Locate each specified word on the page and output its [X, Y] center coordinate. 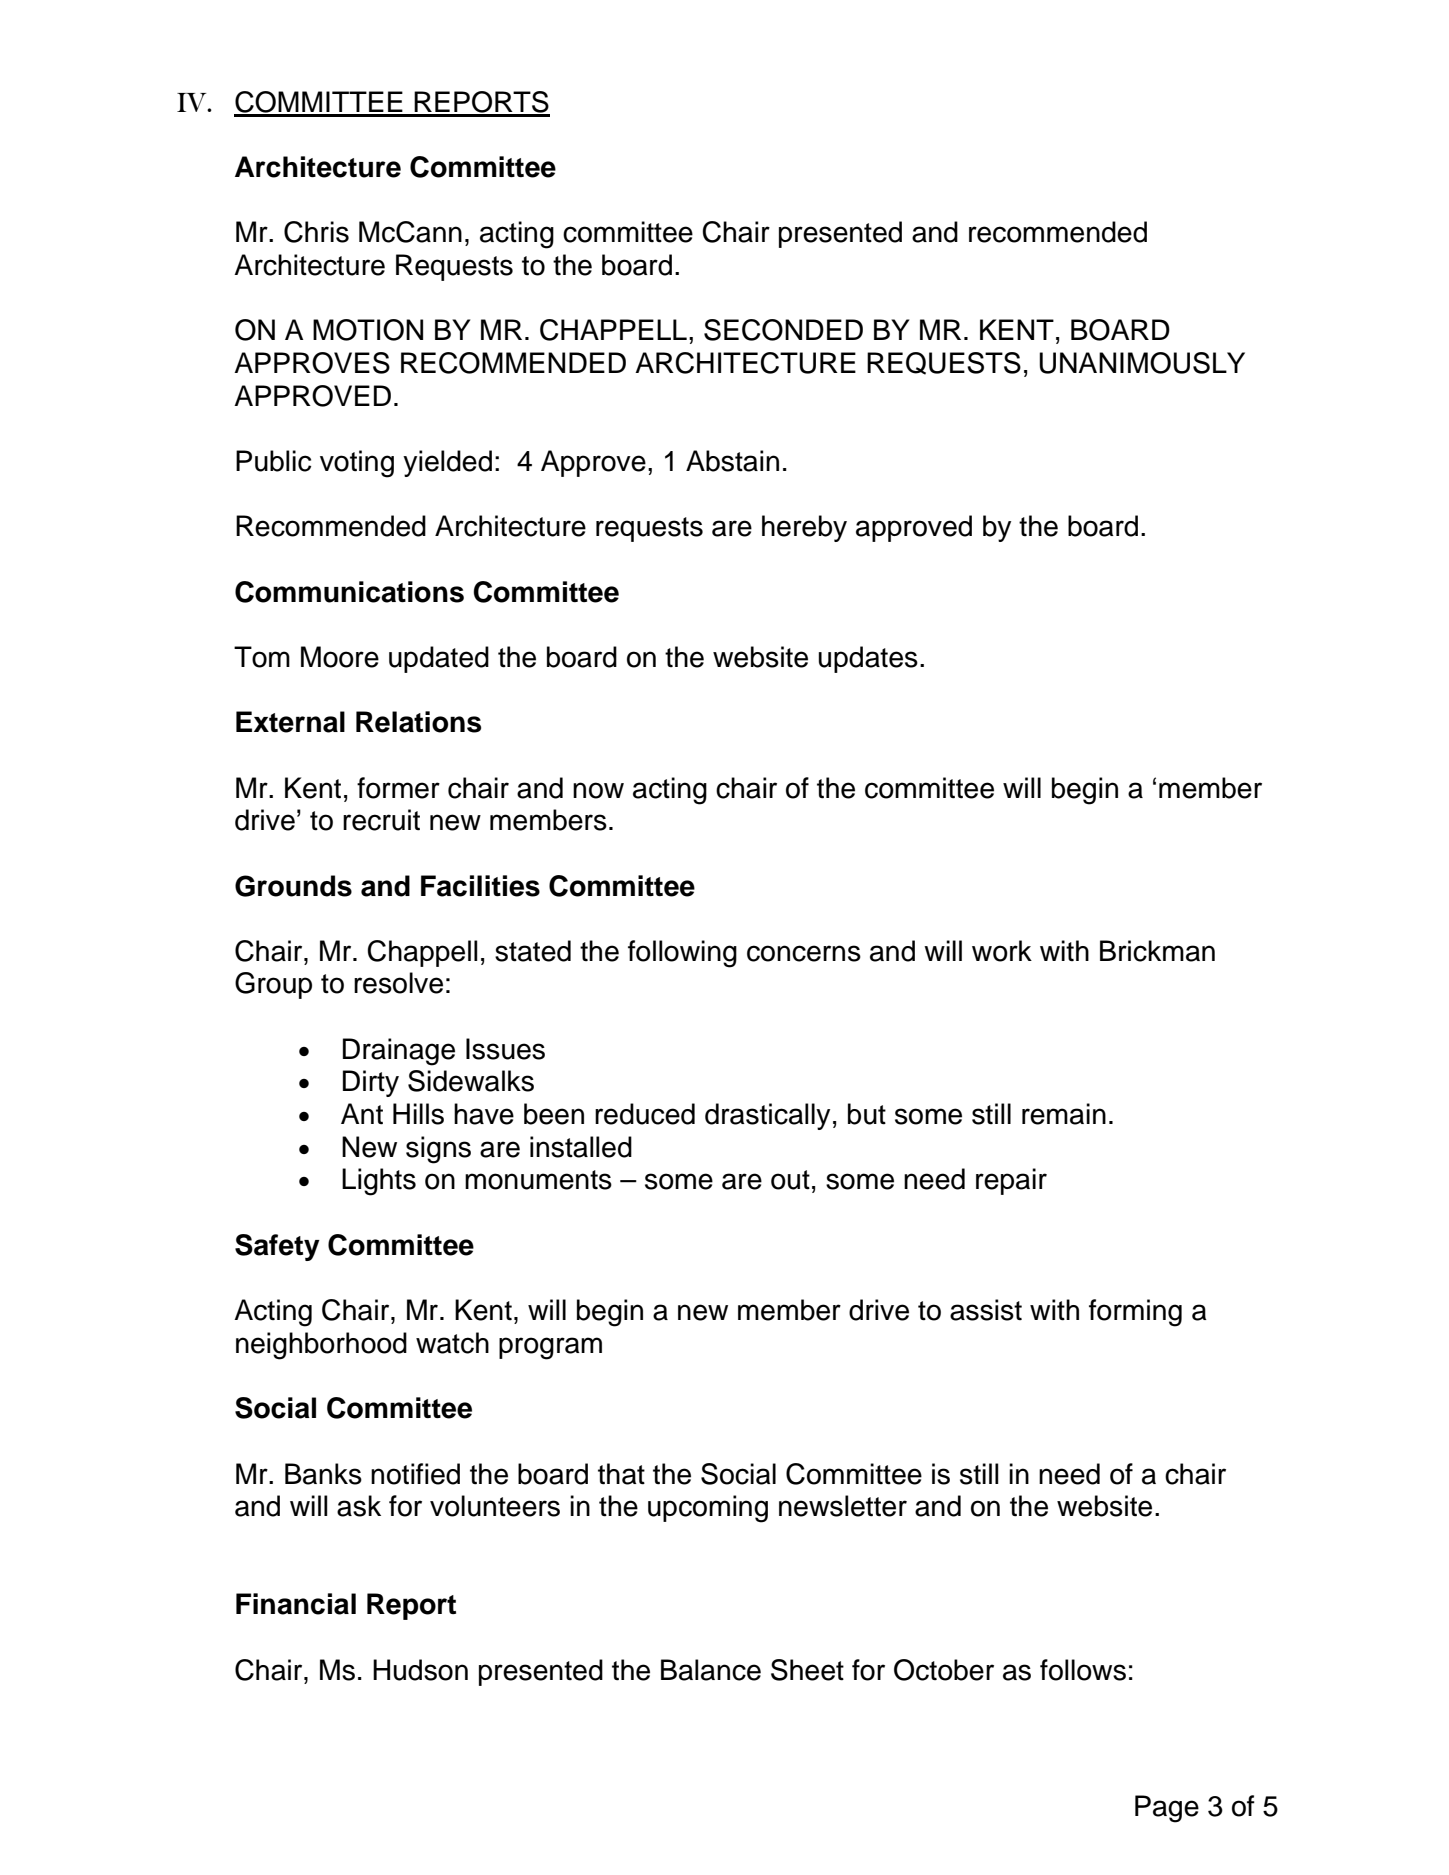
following [682, 954]
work [1002, 951]
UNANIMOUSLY [1142, 363]
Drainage [399, 1052]
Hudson [420, 1670]
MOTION [368, 330]
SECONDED [783, 330]
